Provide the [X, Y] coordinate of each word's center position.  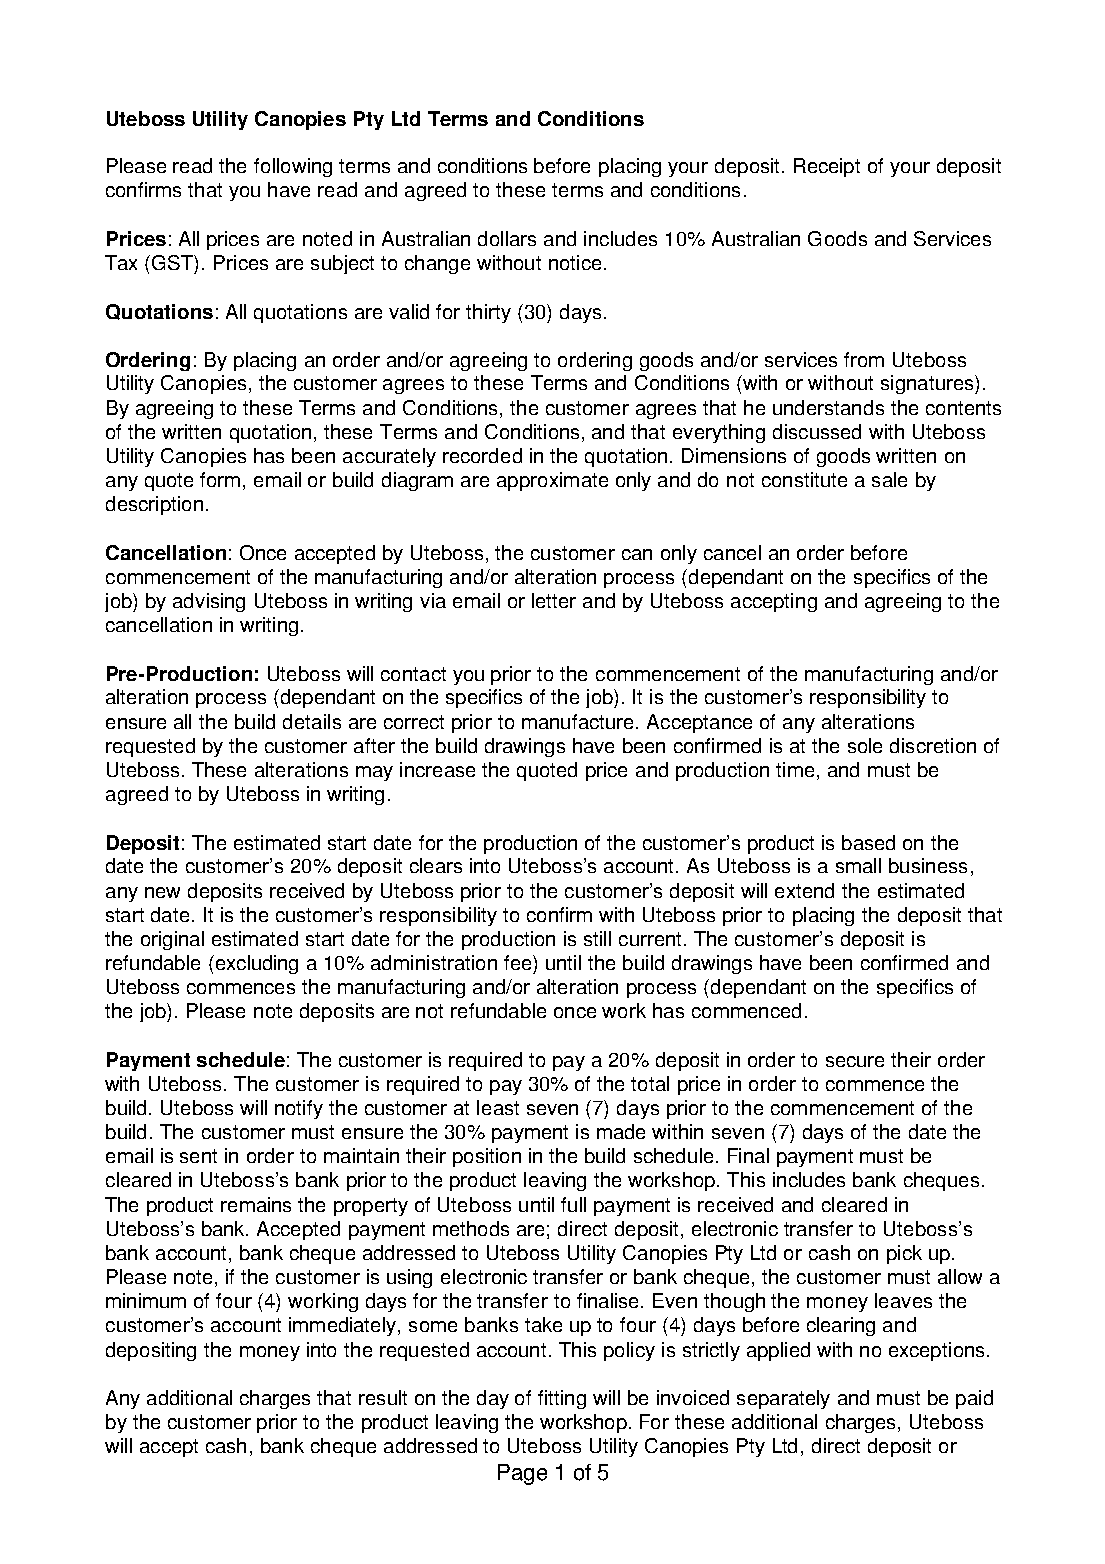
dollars [507, 238]
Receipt [827, 167]
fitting [562, 1399]
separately [783, 1399]
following [293, 167]
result [383, 1397]
